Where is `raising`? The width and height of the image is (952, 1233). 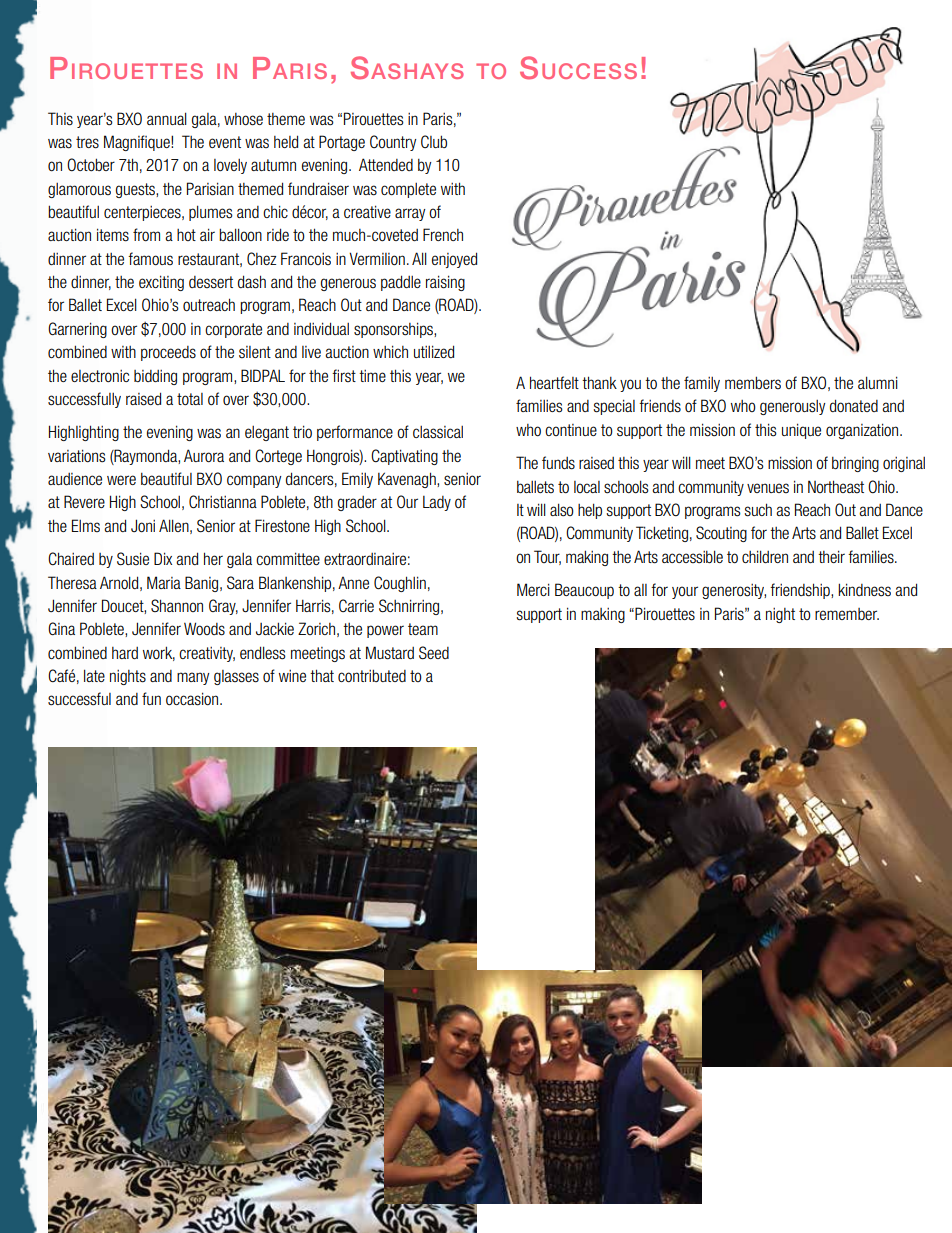 raising is located at coordinates (445, 283).
